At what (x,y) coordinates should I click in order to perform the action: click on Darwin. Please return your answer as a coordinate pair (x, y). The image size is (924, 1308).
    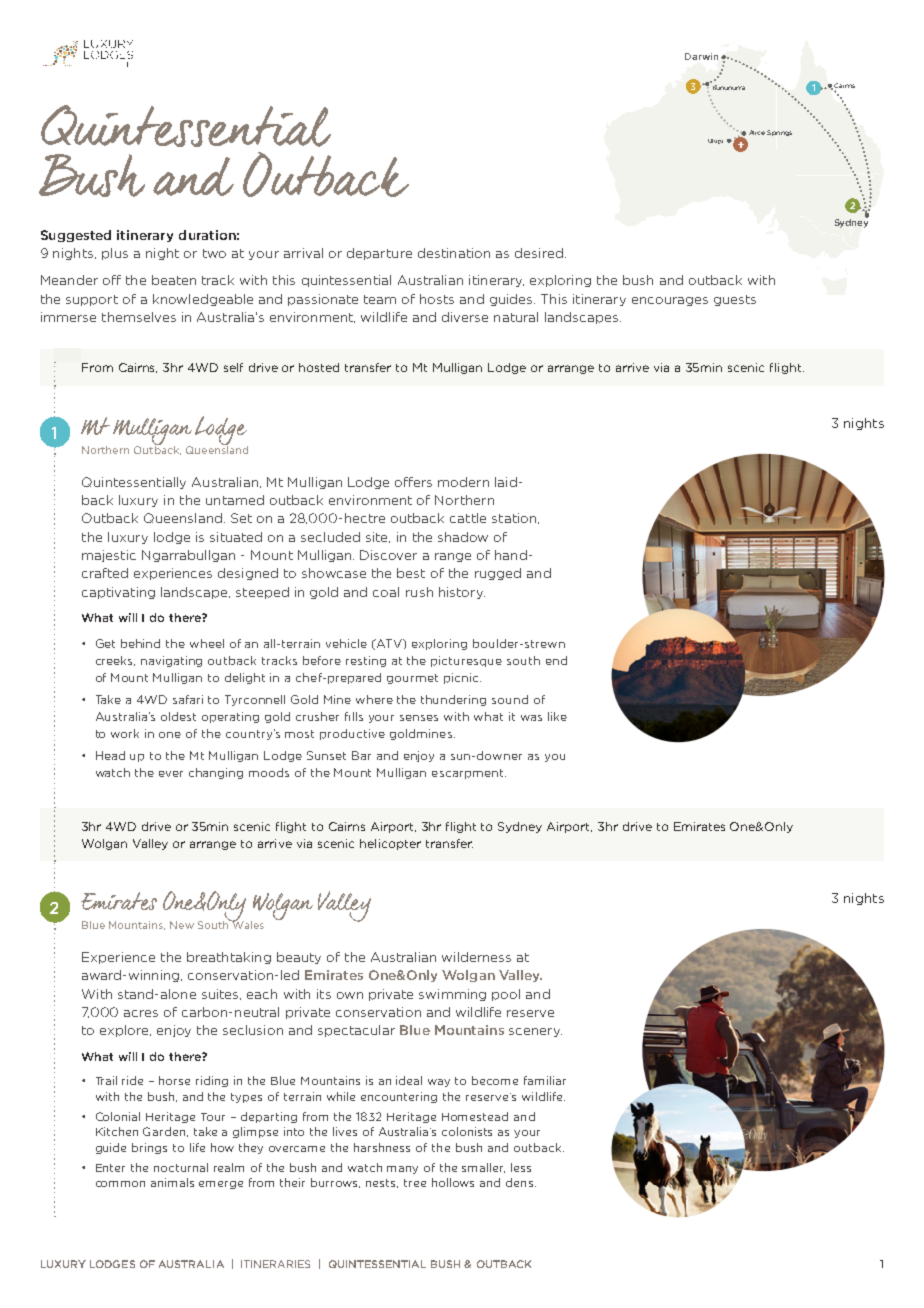
    Looking at the image, I should click on (701, 56).
